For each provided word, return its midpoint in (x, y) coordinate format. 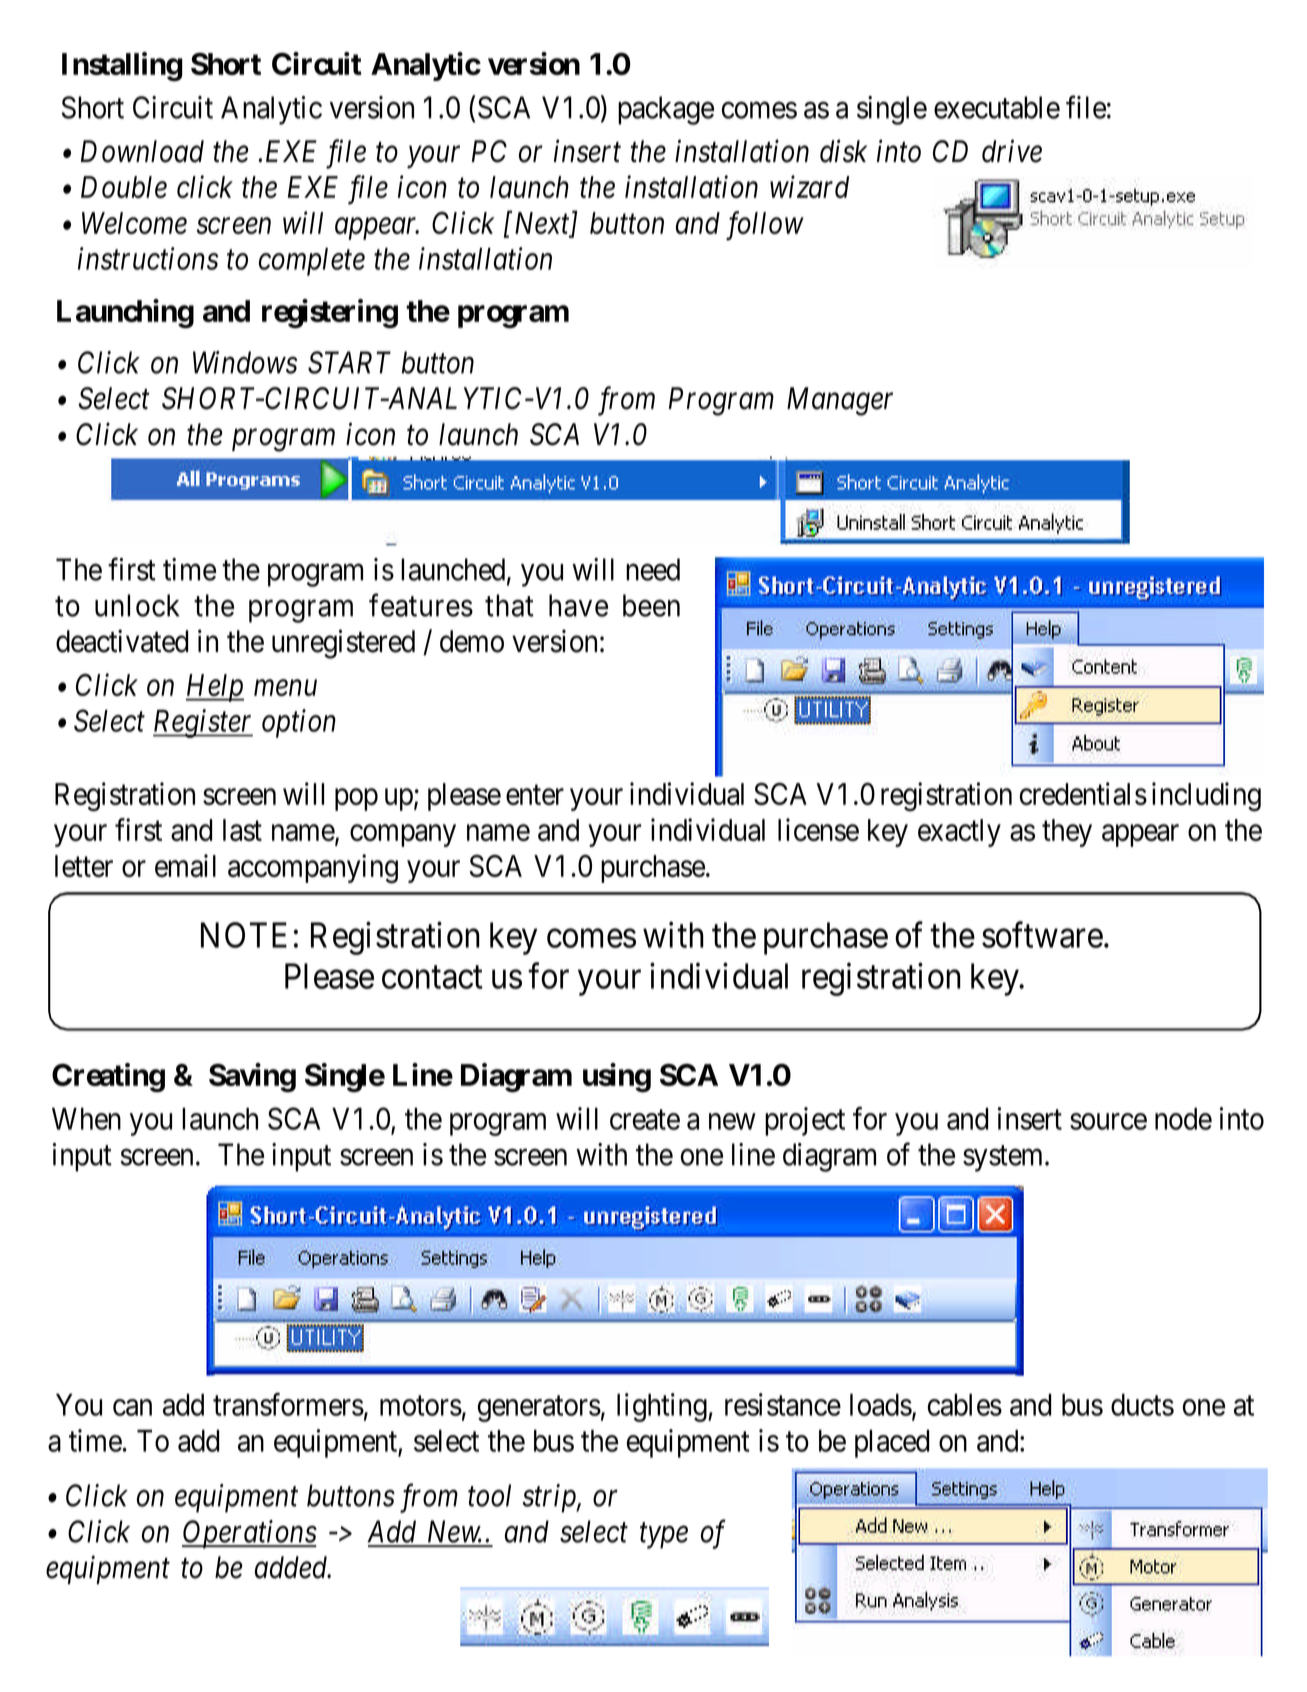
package (666, 110)
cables (965, 1405)
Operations (249, 1534)
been (651, 605)
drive (1012, 151)
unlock (137, 605)
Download (142, 151)
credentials (1083, 793)
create (645, 1120)
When (86, 1119)
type (664, 1536)
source (1108, 1121)
